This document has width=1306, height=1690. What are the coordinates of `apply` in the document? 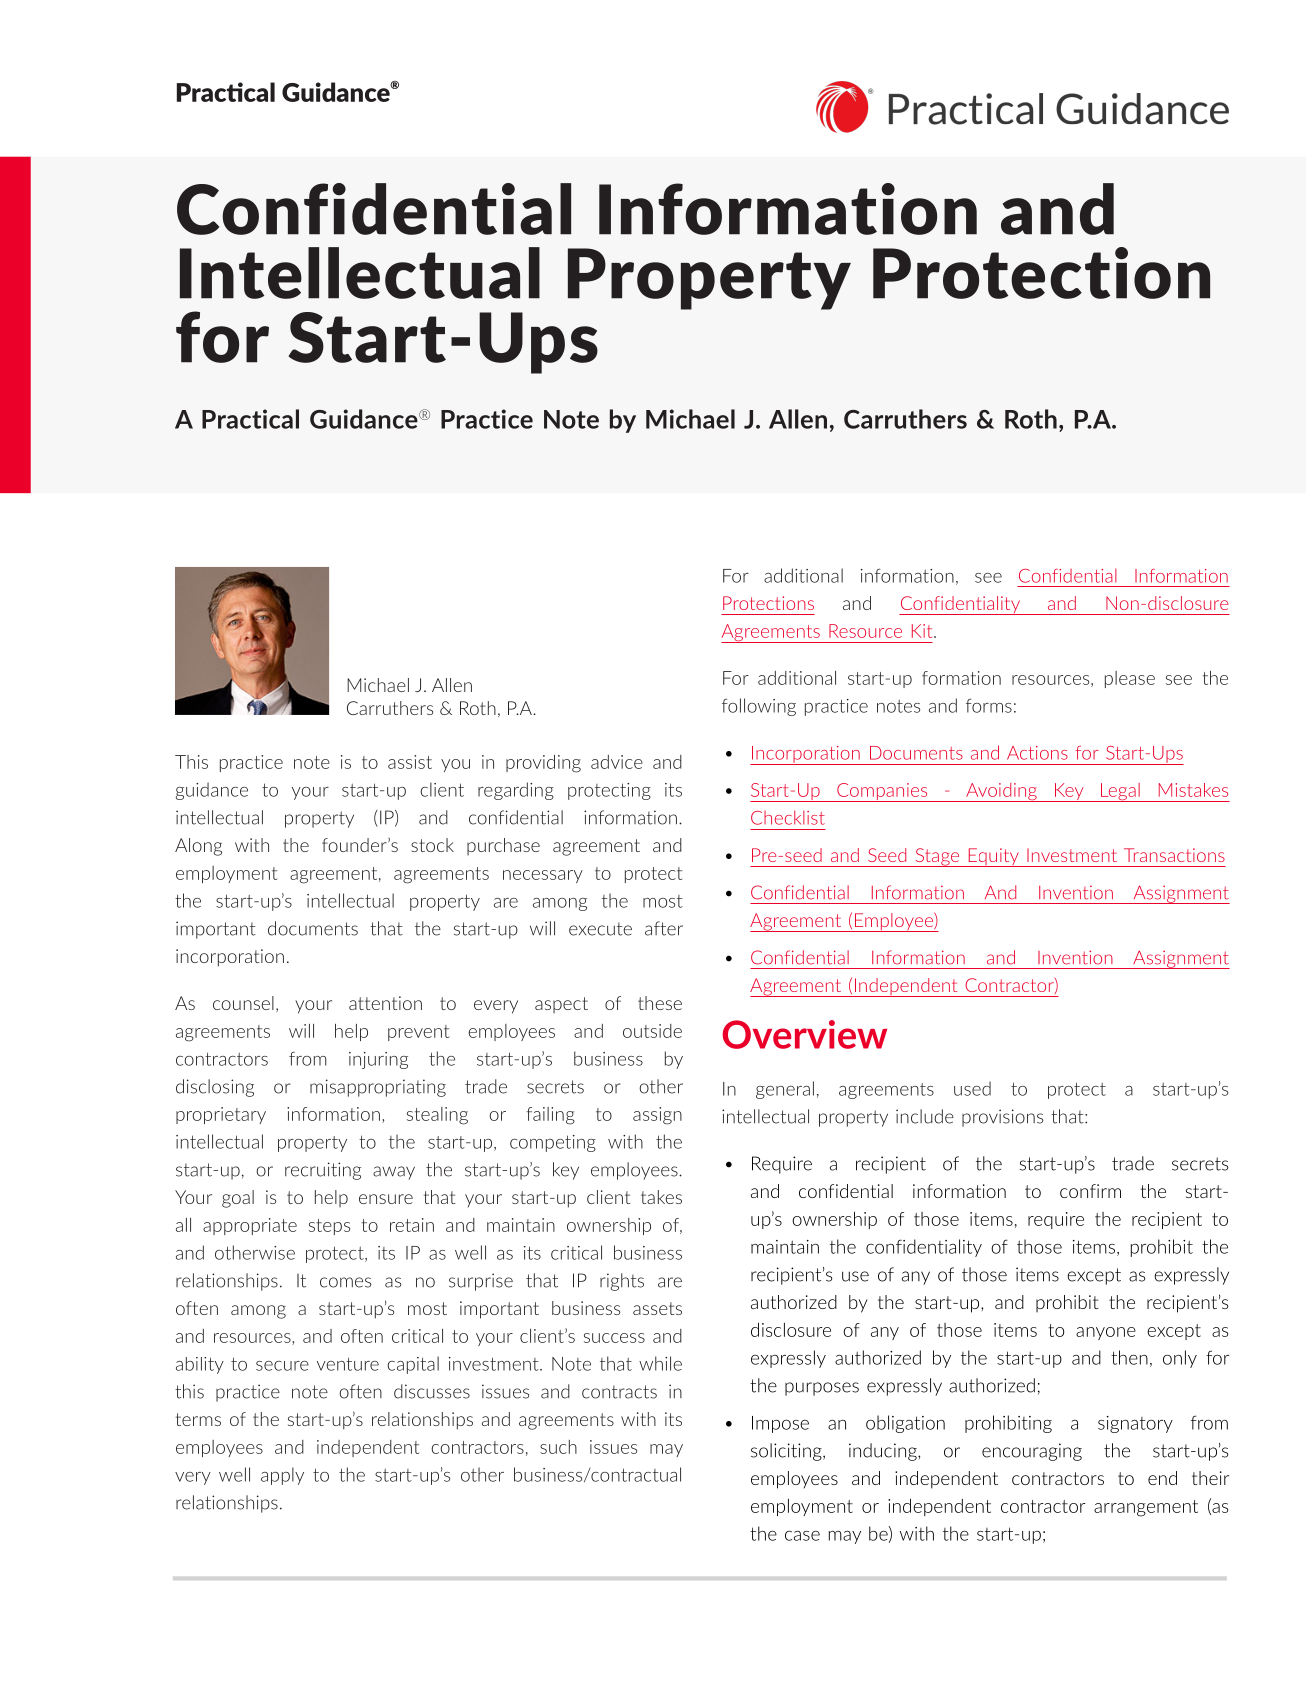 It's located at (282, 1476).
